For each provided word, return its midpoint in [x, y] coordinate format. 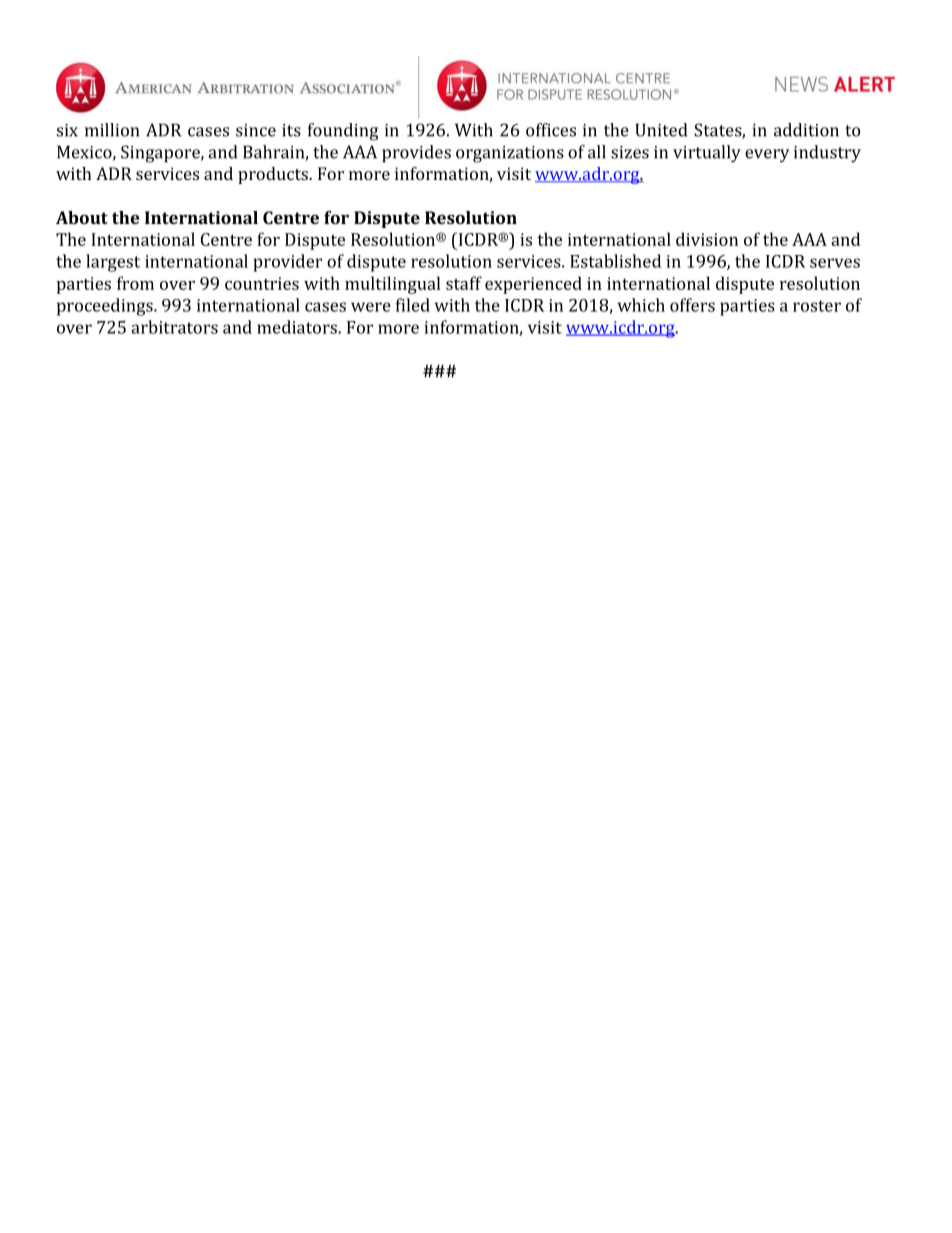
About [82, 217]
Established [615, 261]
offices [551, 130]
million [112, 130]
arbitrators [174, 327]
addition [806, 130]
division [707, 239]
